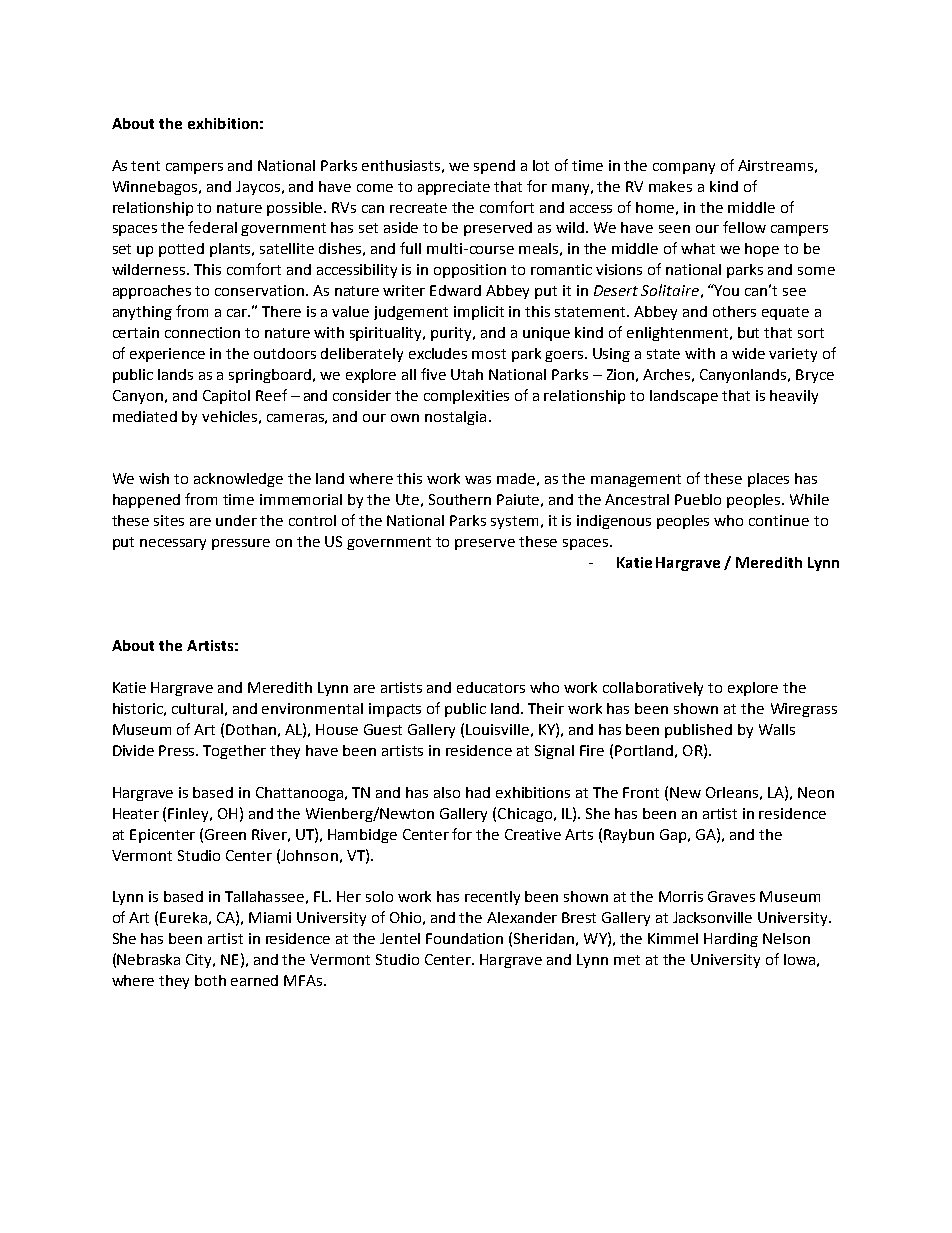  Describe the element at coordinates (491, 687) in the screenshot. I see `educators` at that location.
